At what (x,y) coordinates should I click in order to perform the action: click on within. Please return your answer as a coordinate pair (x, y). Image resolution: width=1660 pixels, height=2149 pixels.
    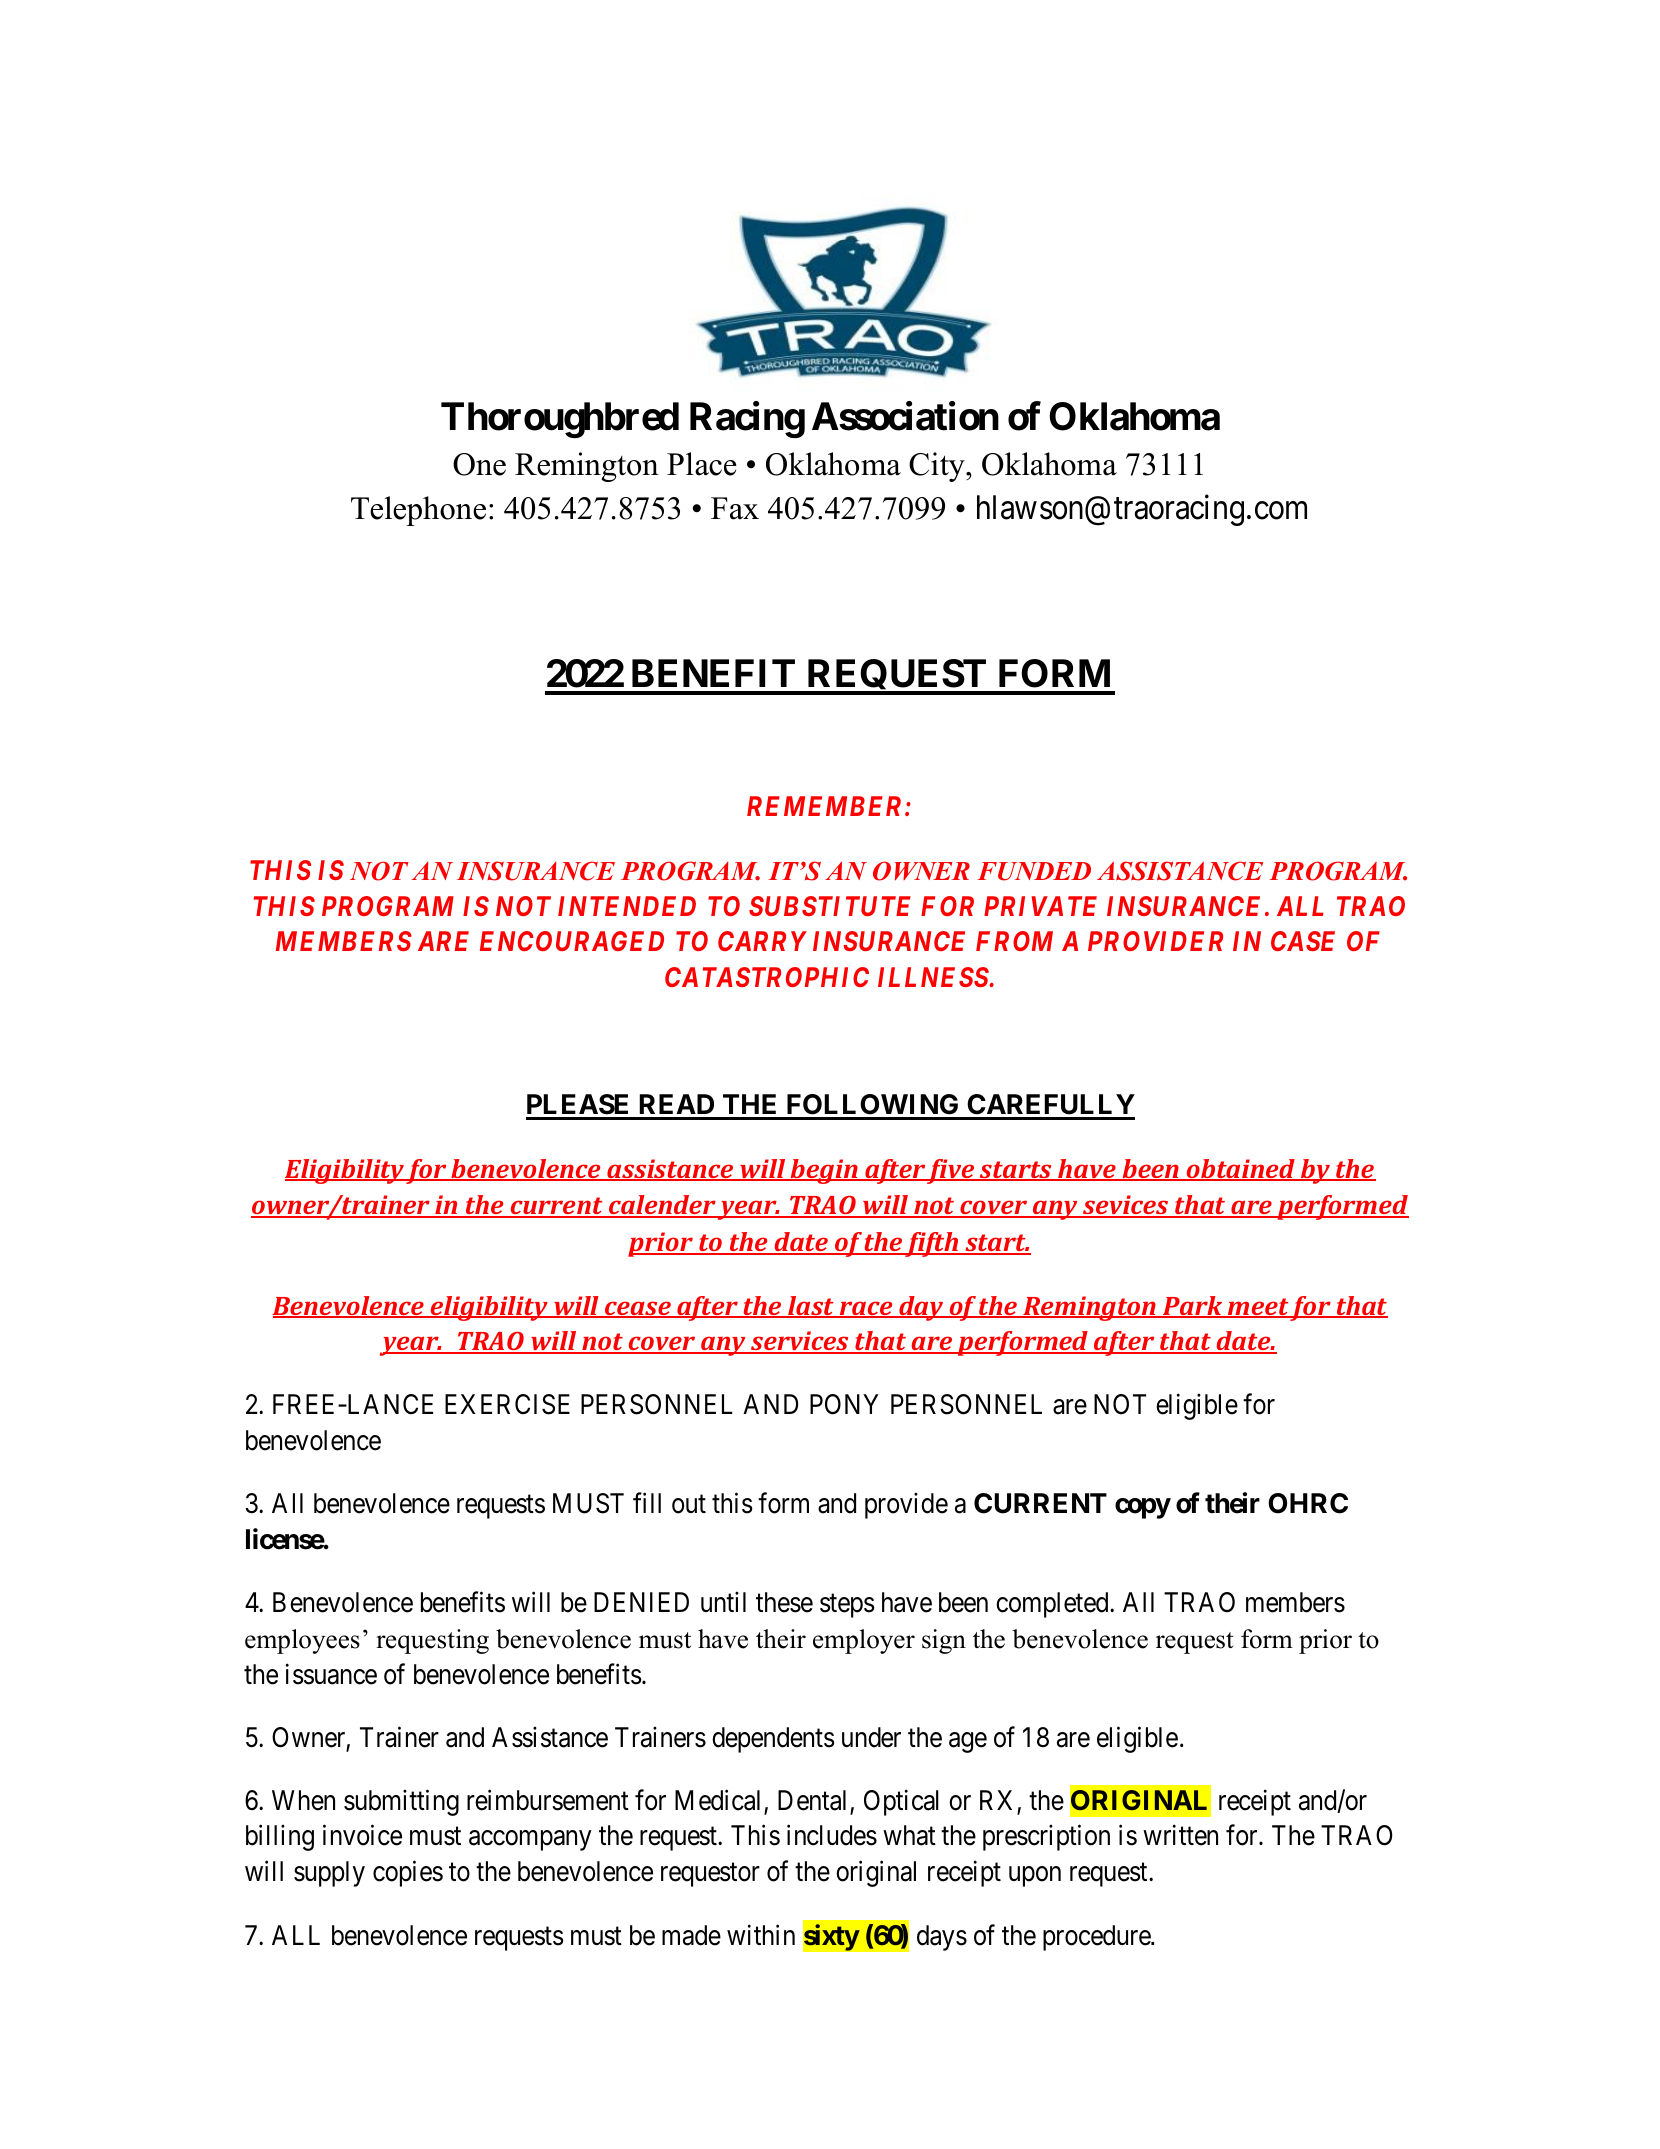
    Looking at the image, I should click on (761, 1934).
